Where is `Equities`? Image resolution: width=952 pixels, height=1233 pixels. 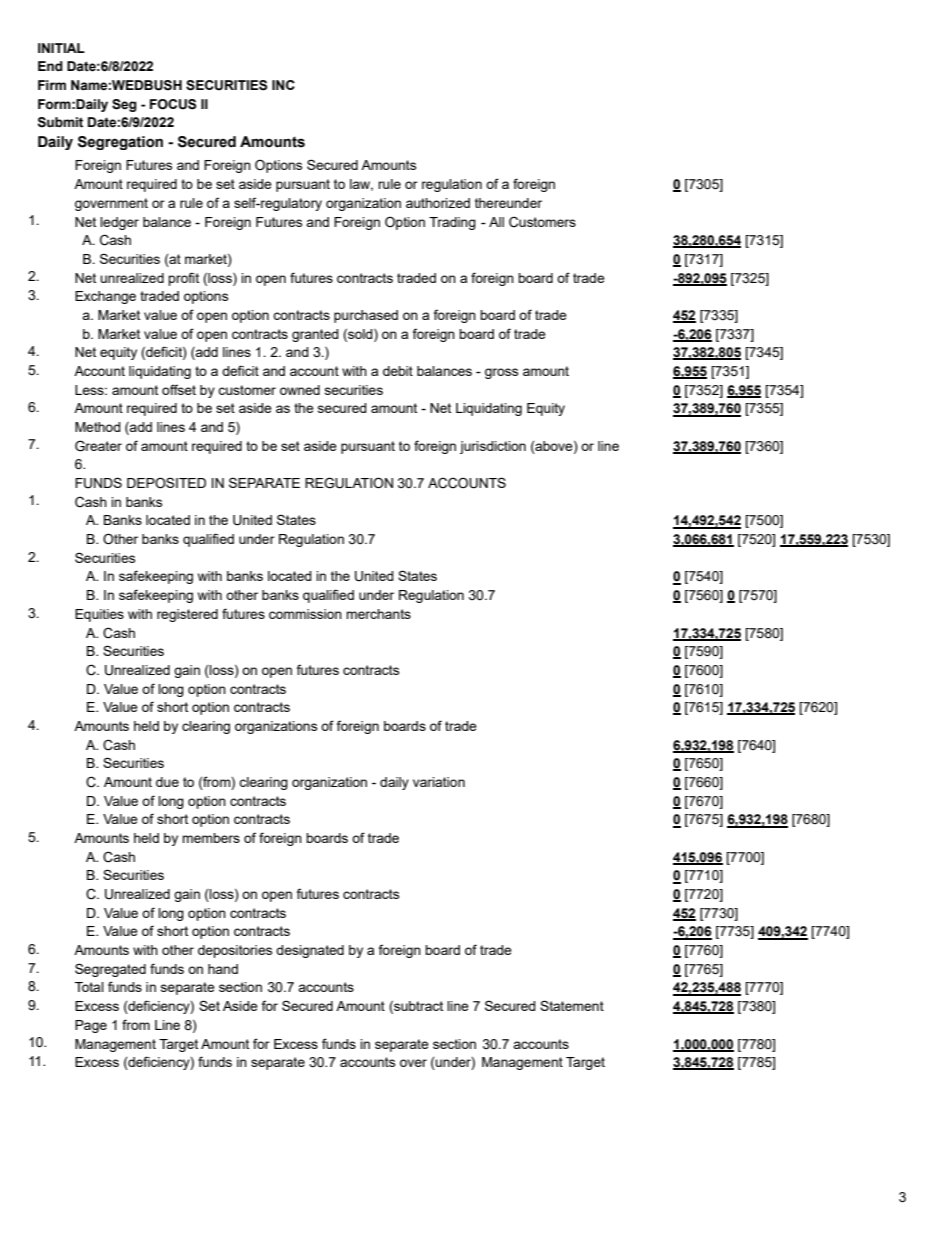 Equities is located at coordinates (99, 615).
